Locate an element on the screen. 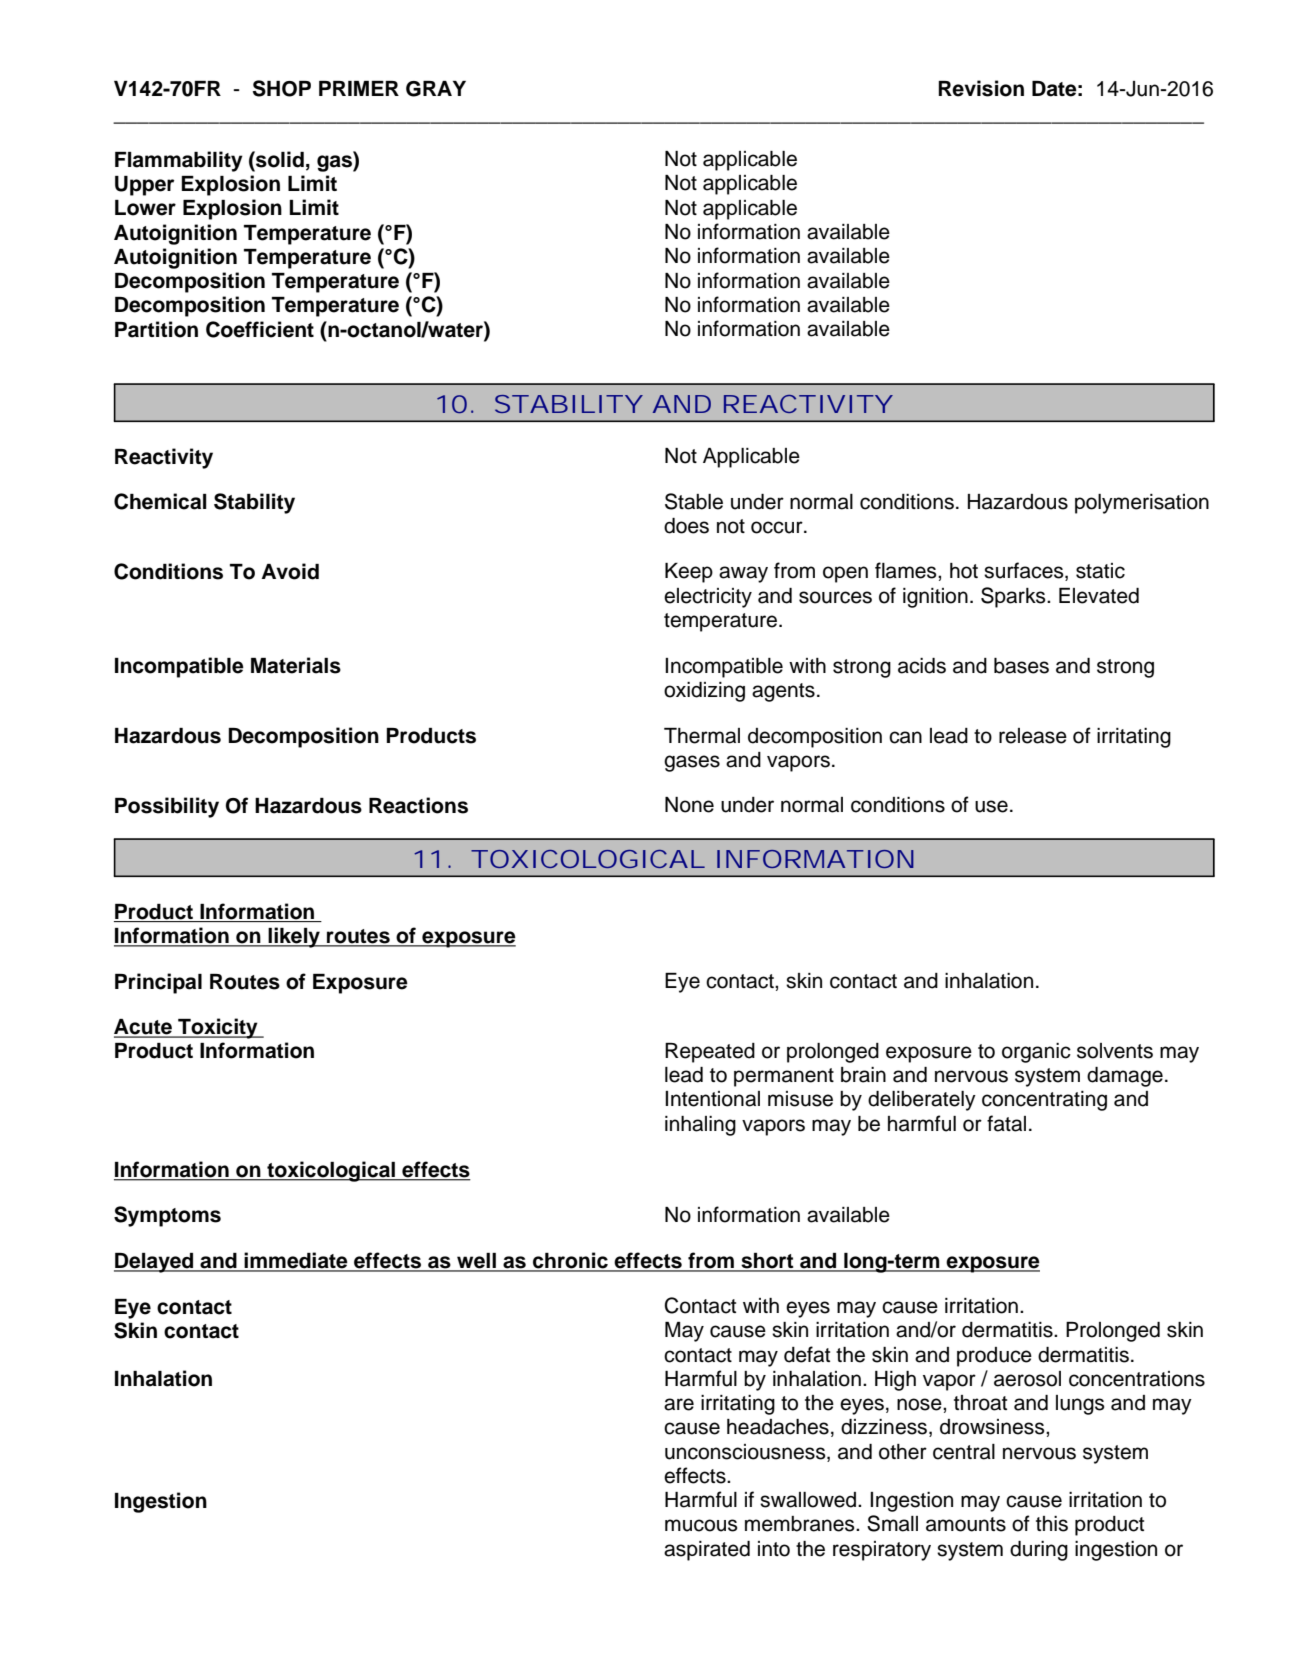 The image size is (1292, 1672). Revision is located at coordinates (981, 88).
